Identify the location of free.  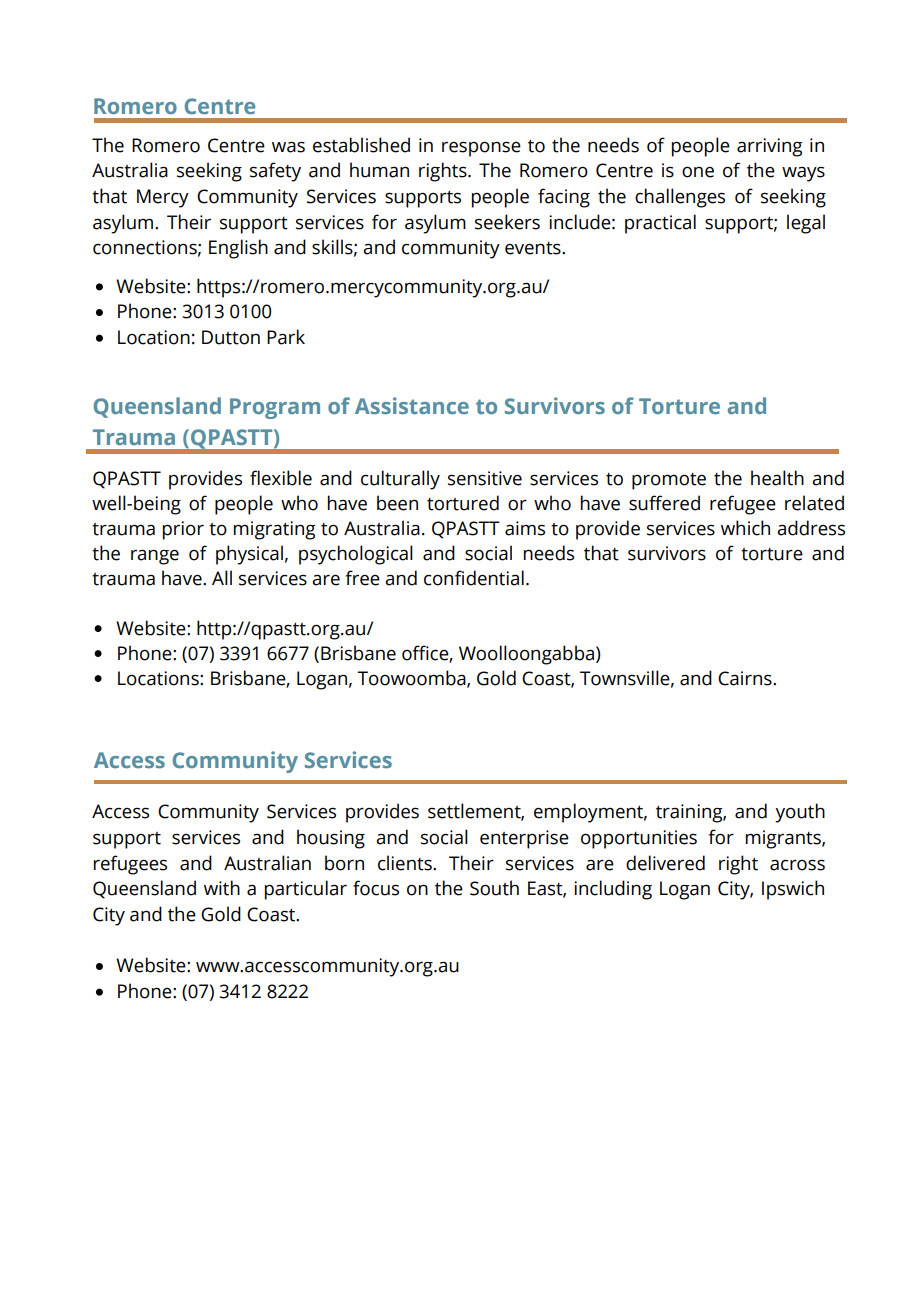
(362, 578).
